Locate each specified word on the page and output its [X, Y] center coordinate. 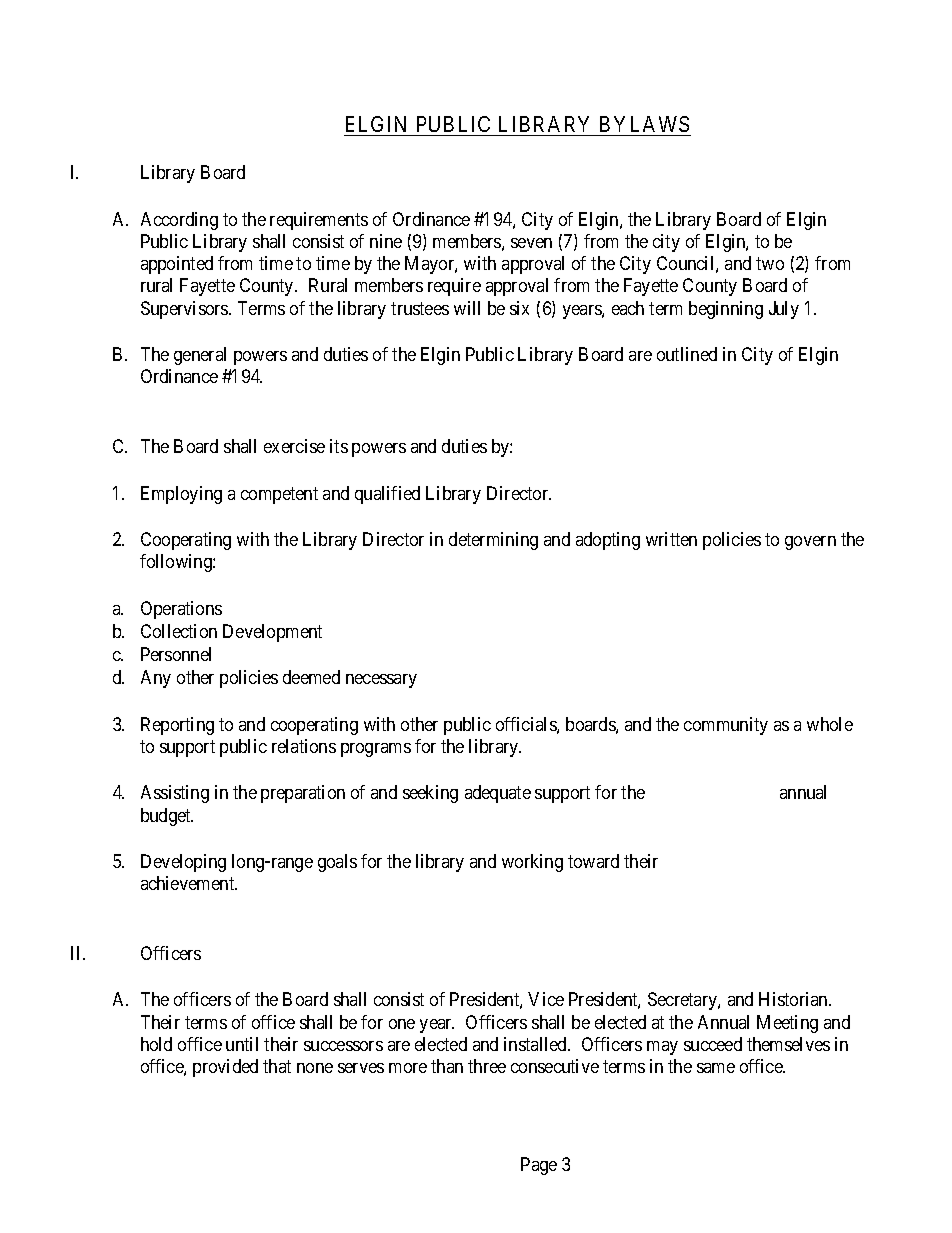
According [179, 221]
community [726, 726]
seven [531, 243]
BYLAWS [644, 124]
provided [225, 1068]
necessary [381, 681]
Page [539, 1166]
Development [272, 633]
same [716, 1068]
